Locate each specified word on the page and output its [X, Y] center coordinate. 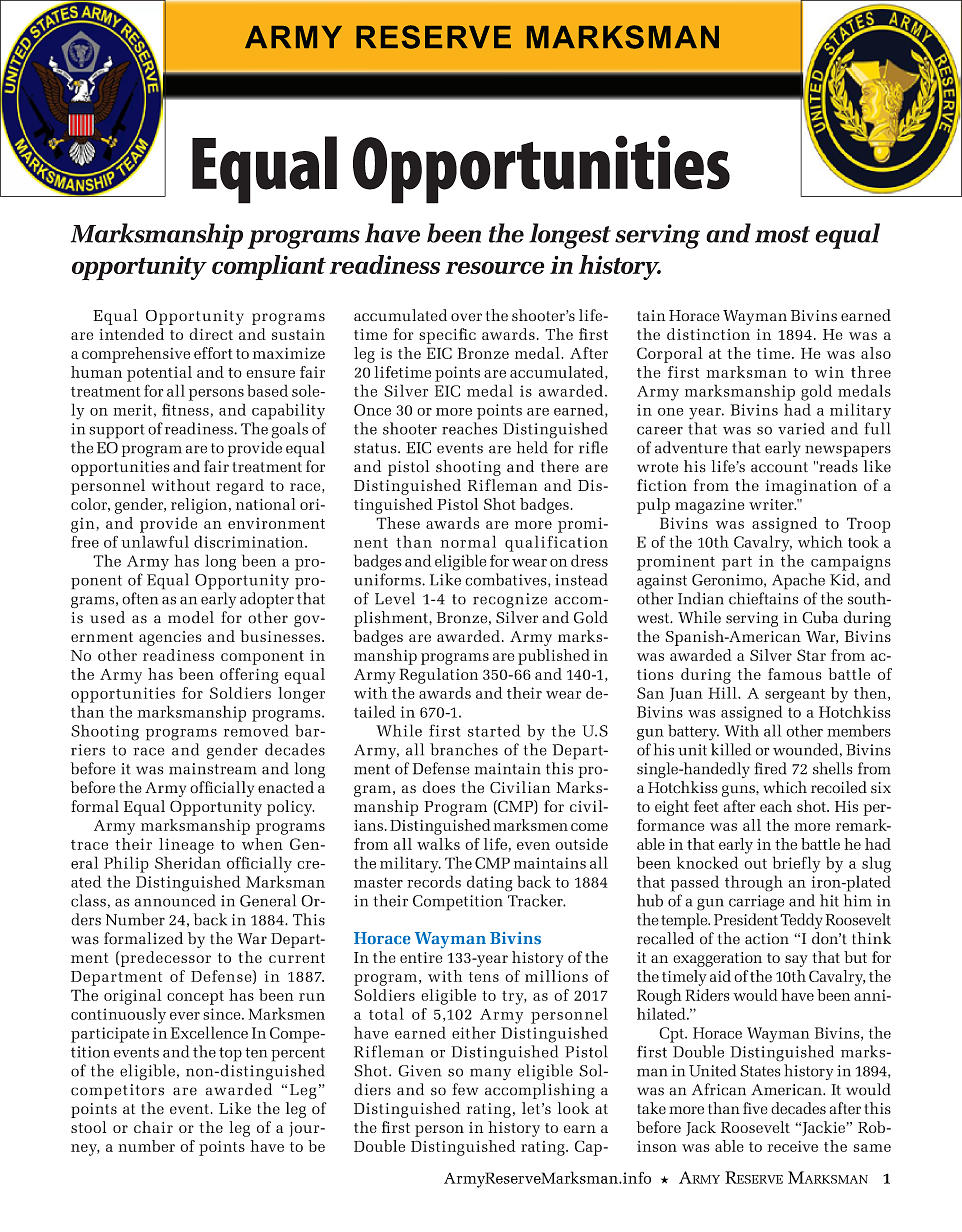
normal [468, 541]
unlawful [155, 541]
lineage [186, 846]
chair [153, 1127]
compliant [269, 267]
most [782, 234]
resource [495, 267]
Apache [798, 581]
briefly [796, 864]
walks [438, 844]
